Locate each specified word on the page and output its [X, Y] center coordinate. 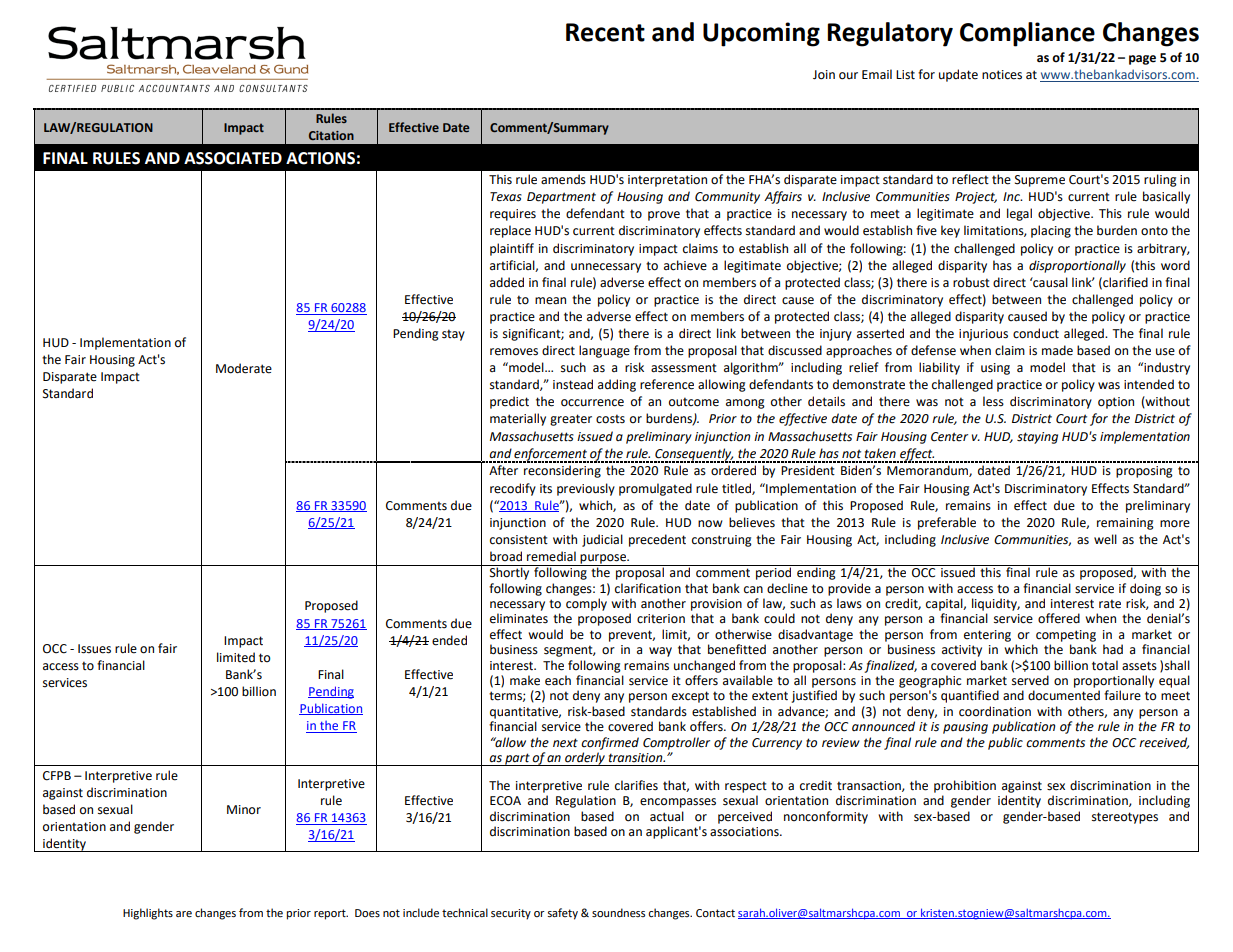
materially [518, 419]
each [558, 680]
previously [586, 489]
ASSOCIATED [233, 158]
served [1030, 680]
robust [971, 282]
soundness [618, 912]
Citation [331, 135]
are [184, 914]
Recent [605, 32]
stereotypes [1125, 818]
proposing [1144, 472]
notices [1002, 75]
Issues [94, 649]
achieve [685, 265]
